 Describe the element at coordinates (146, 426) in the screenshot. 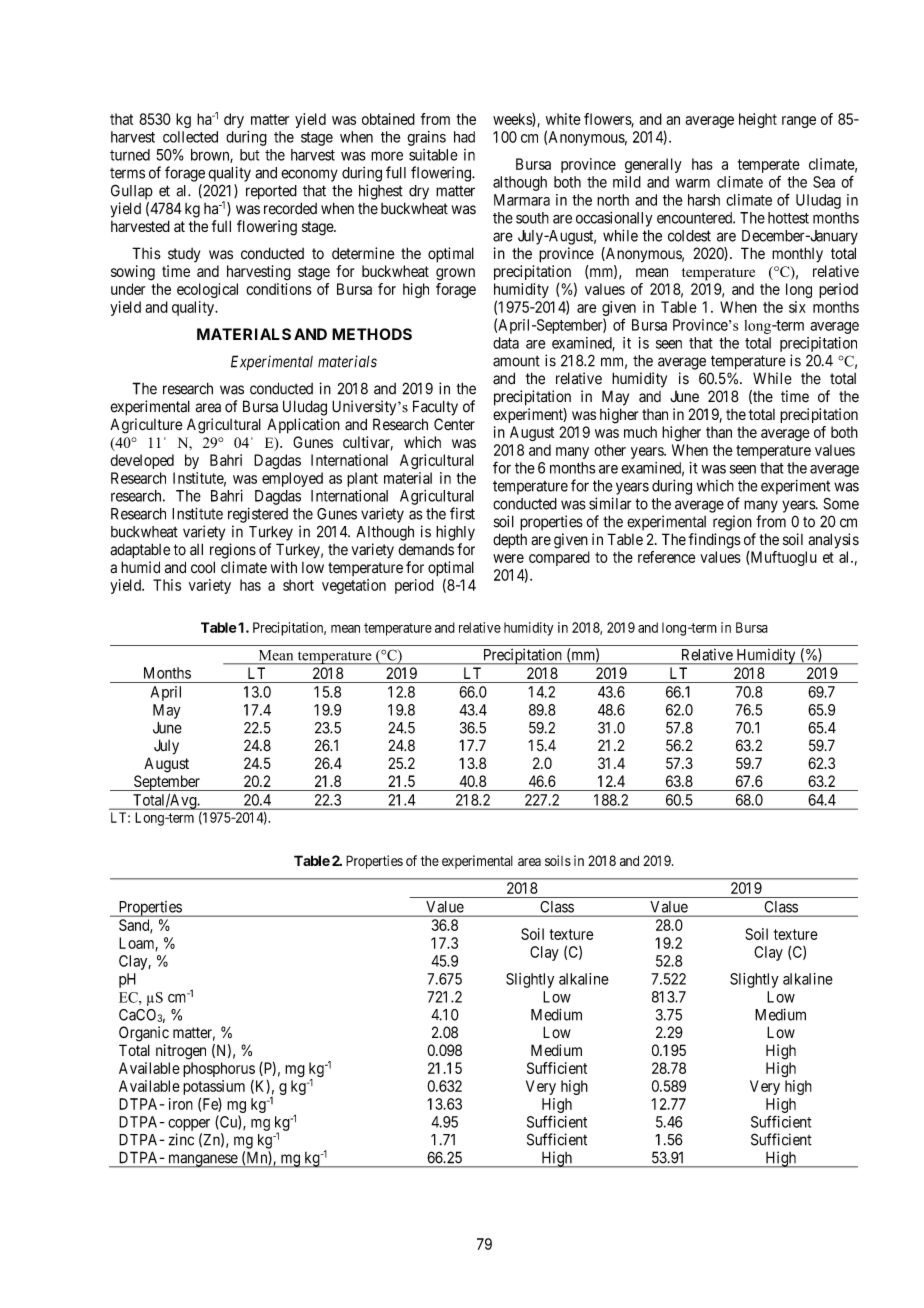

I see `Agriculture` at that location.
